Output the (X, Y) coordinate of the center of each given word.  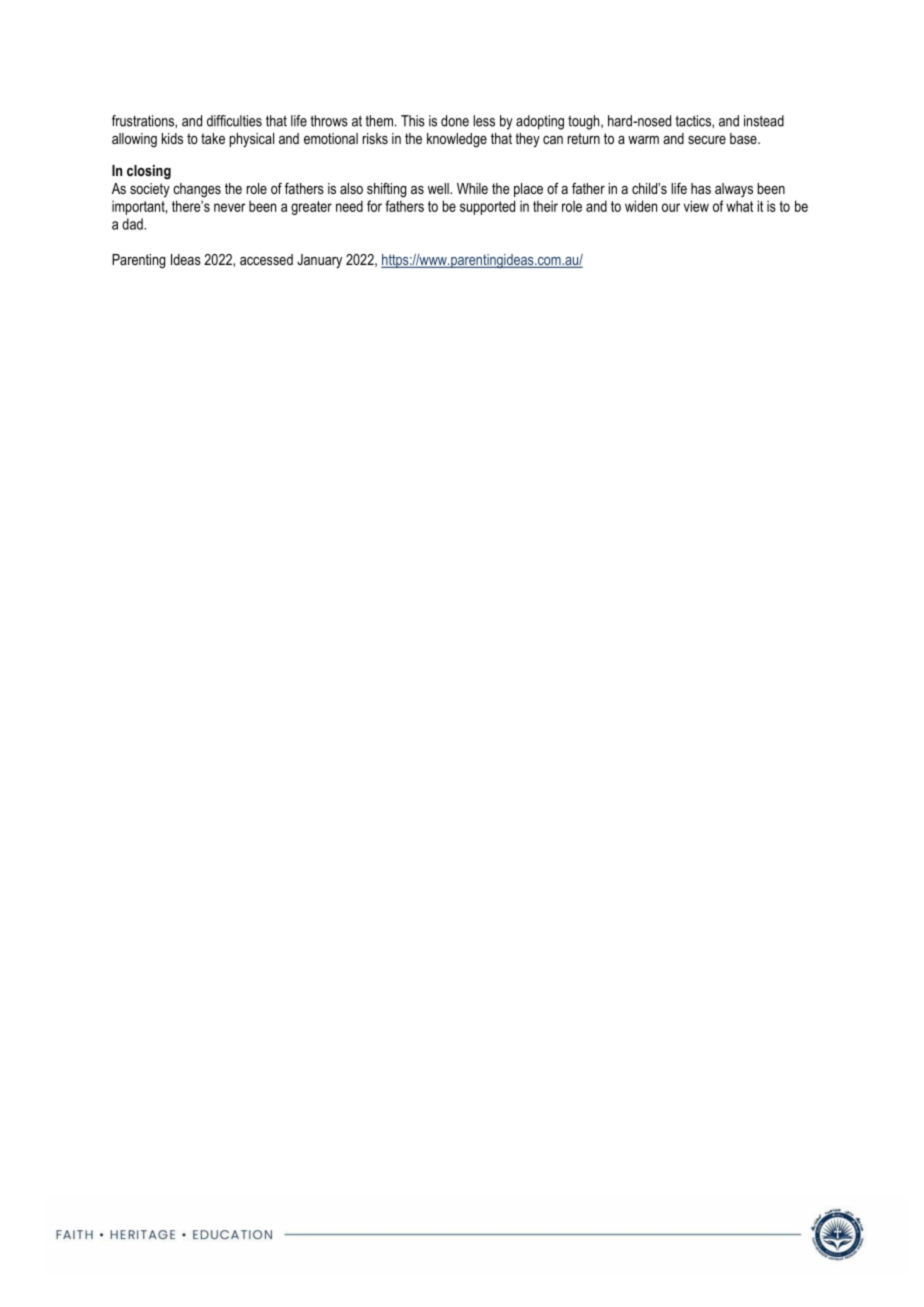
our (671, 207)
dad (133, 224)
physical (252, 140)
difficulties (234, 121)
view (696, 206)
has (701, 188)
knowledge (457, 140)
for (374, 206)
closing (149, 172)
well (439, 188)
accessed (266, 259)
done (455, 121)
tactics (694, 121)
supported (487, 207)
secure (707, 140)
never (230, 207)
